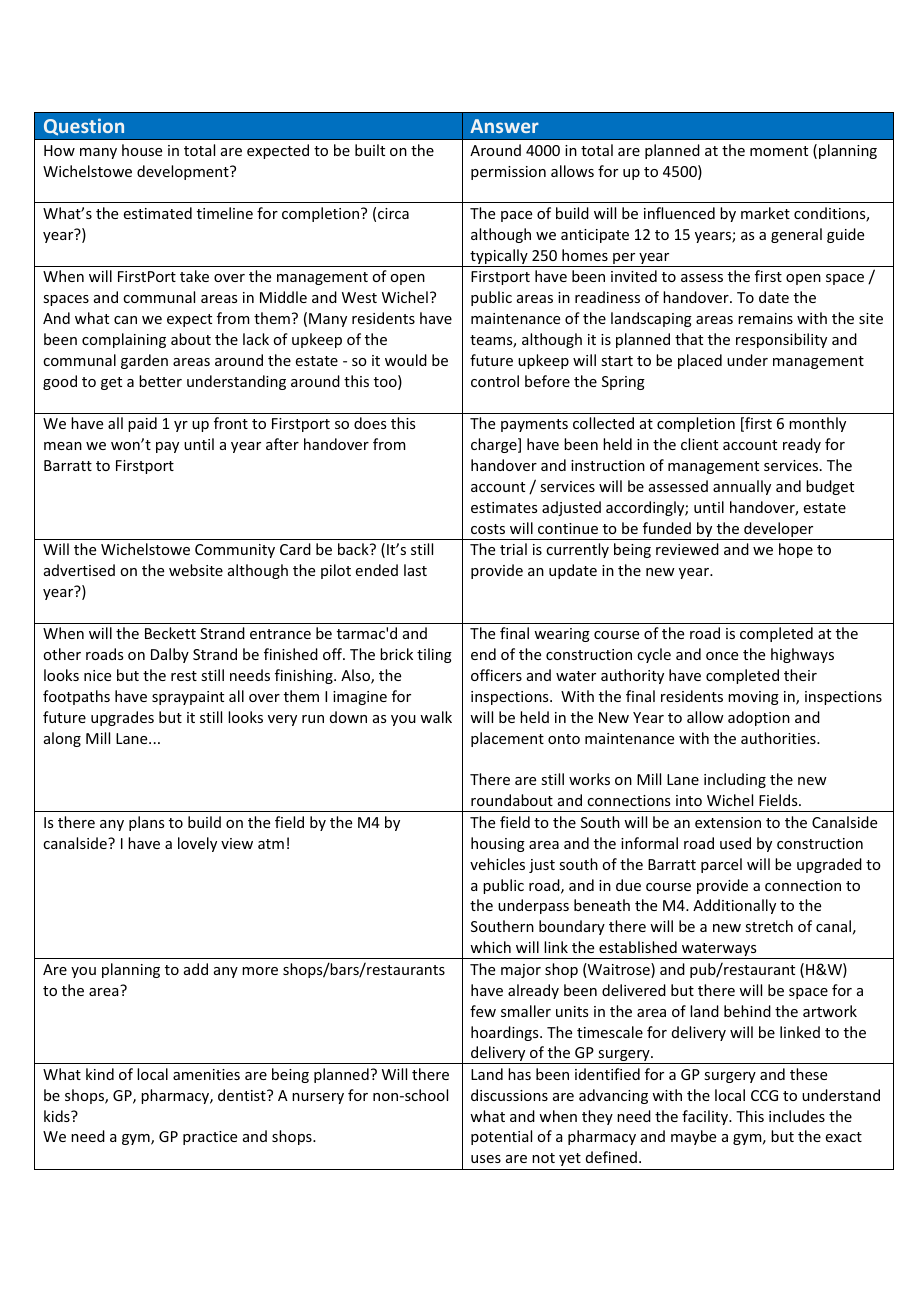 The width and height of the screenshot is (924, 1308). Describe the element at coordinates (779, 738) in the screenshot. I see `authorities` at that location.
